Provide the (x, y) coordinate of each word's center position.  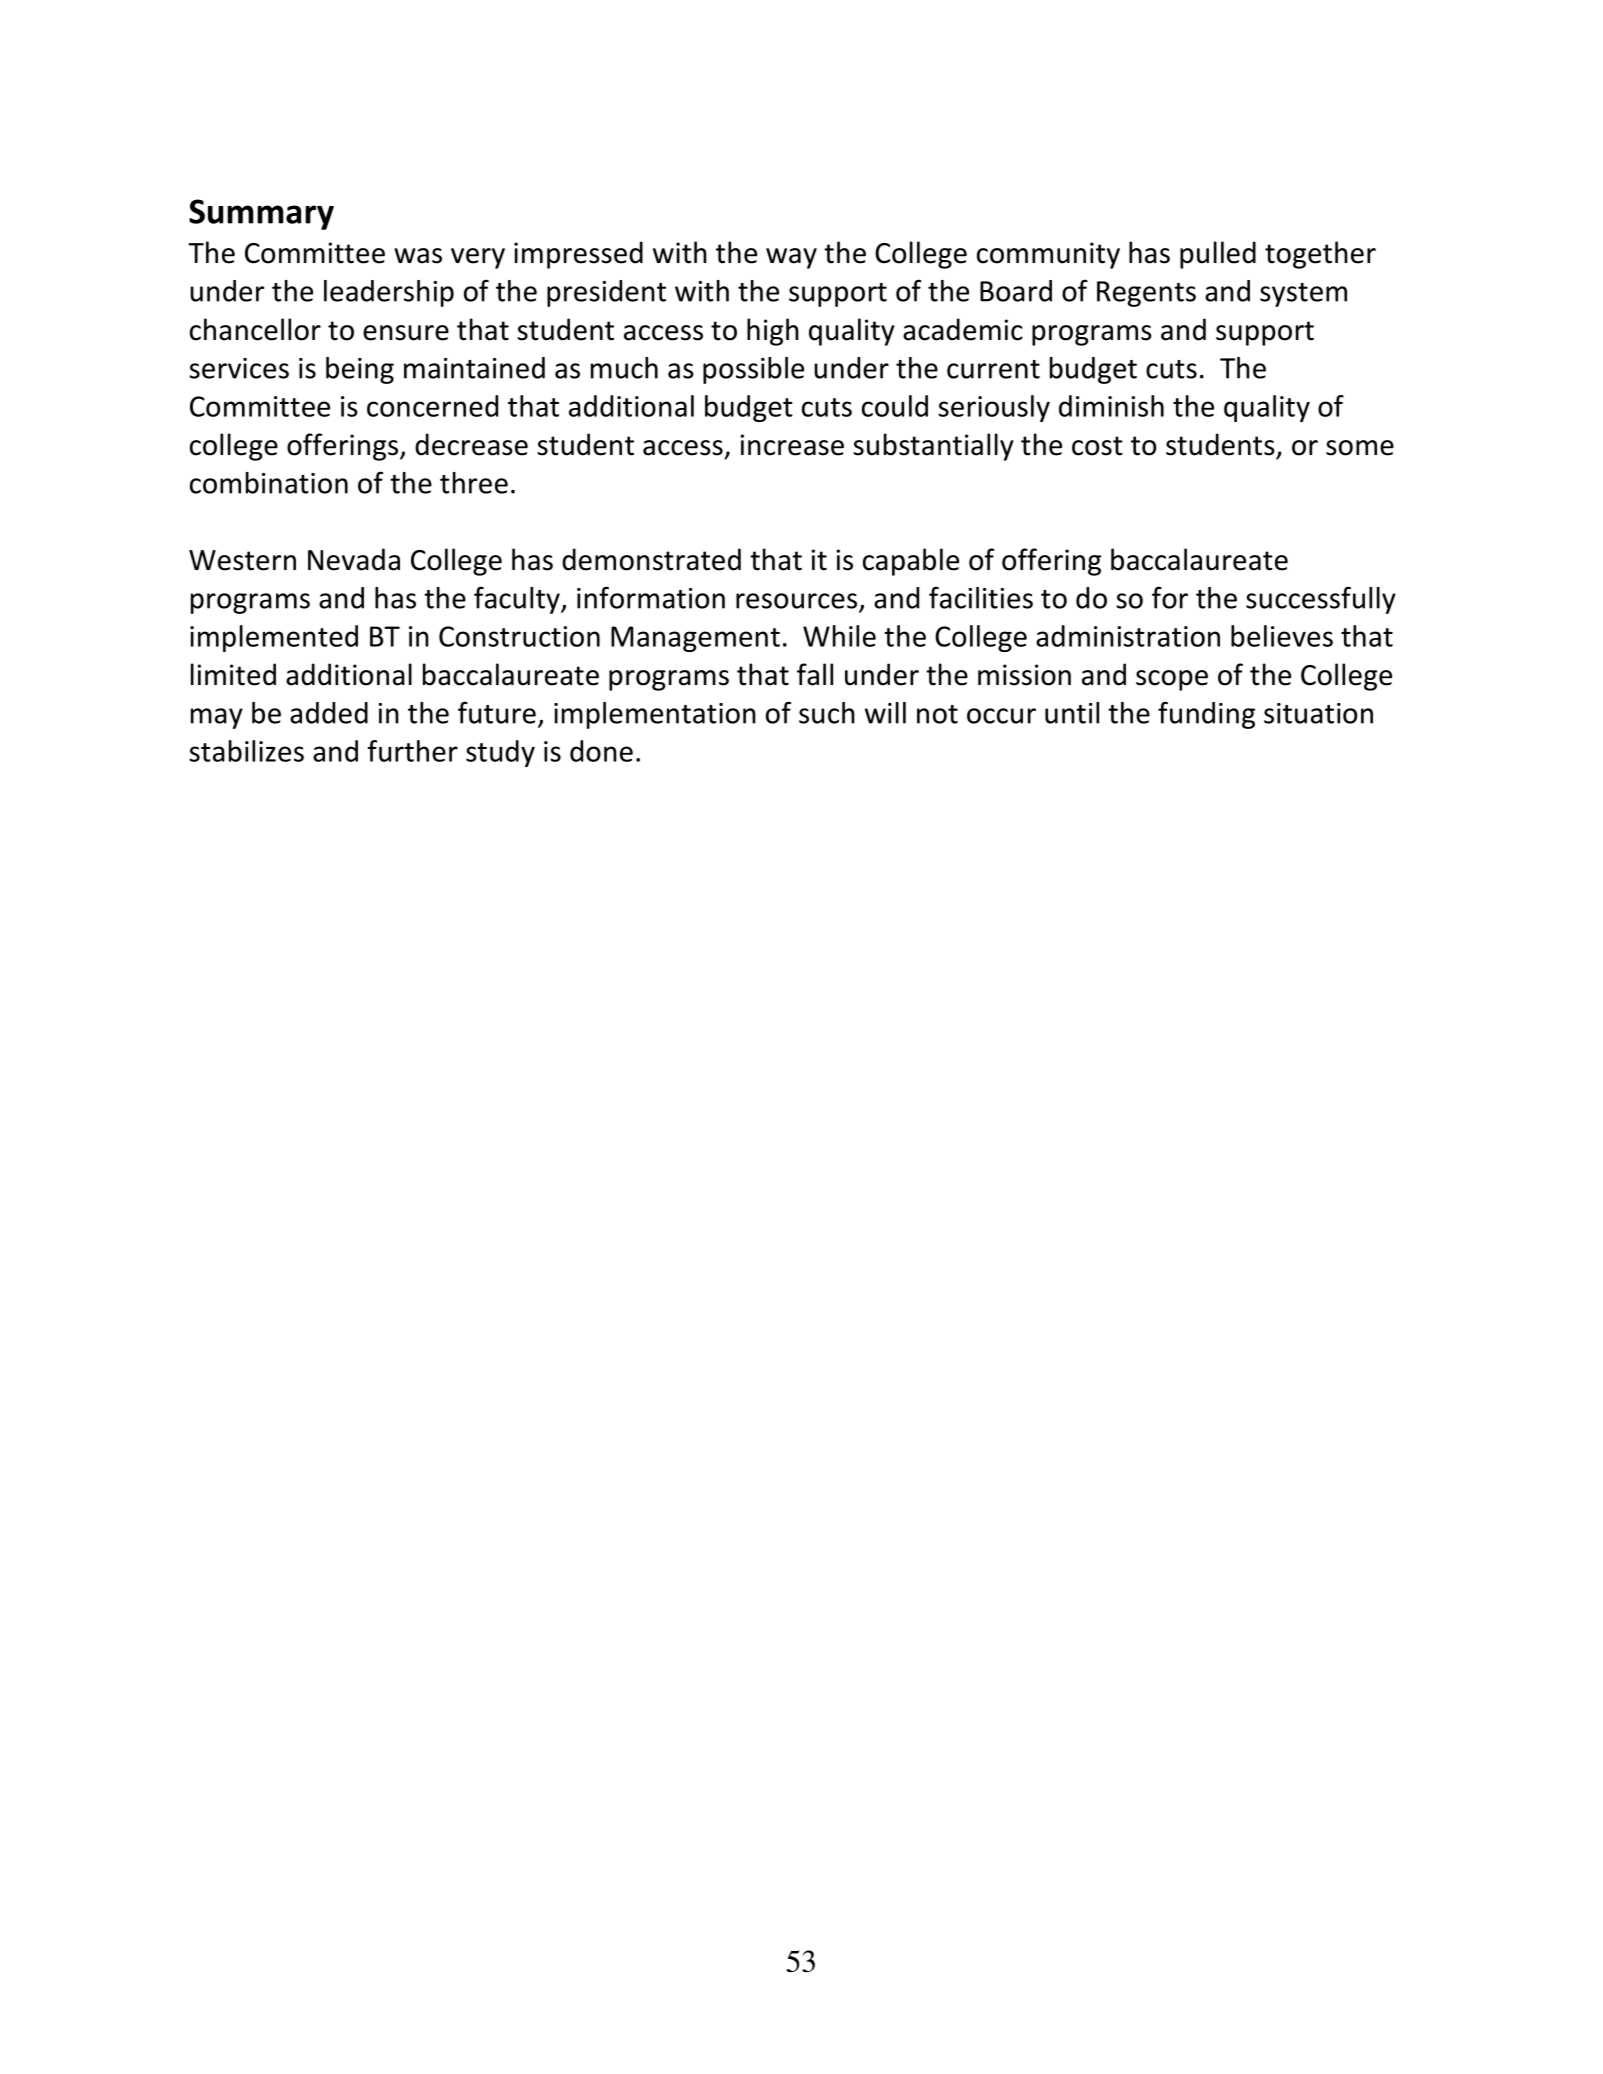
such (827, 713)
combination (269, 483)
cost (1097, 446)
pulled (1218, 255)
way (791, 258)
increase (792, 445)
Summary (261, 214)
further (413, 751)
